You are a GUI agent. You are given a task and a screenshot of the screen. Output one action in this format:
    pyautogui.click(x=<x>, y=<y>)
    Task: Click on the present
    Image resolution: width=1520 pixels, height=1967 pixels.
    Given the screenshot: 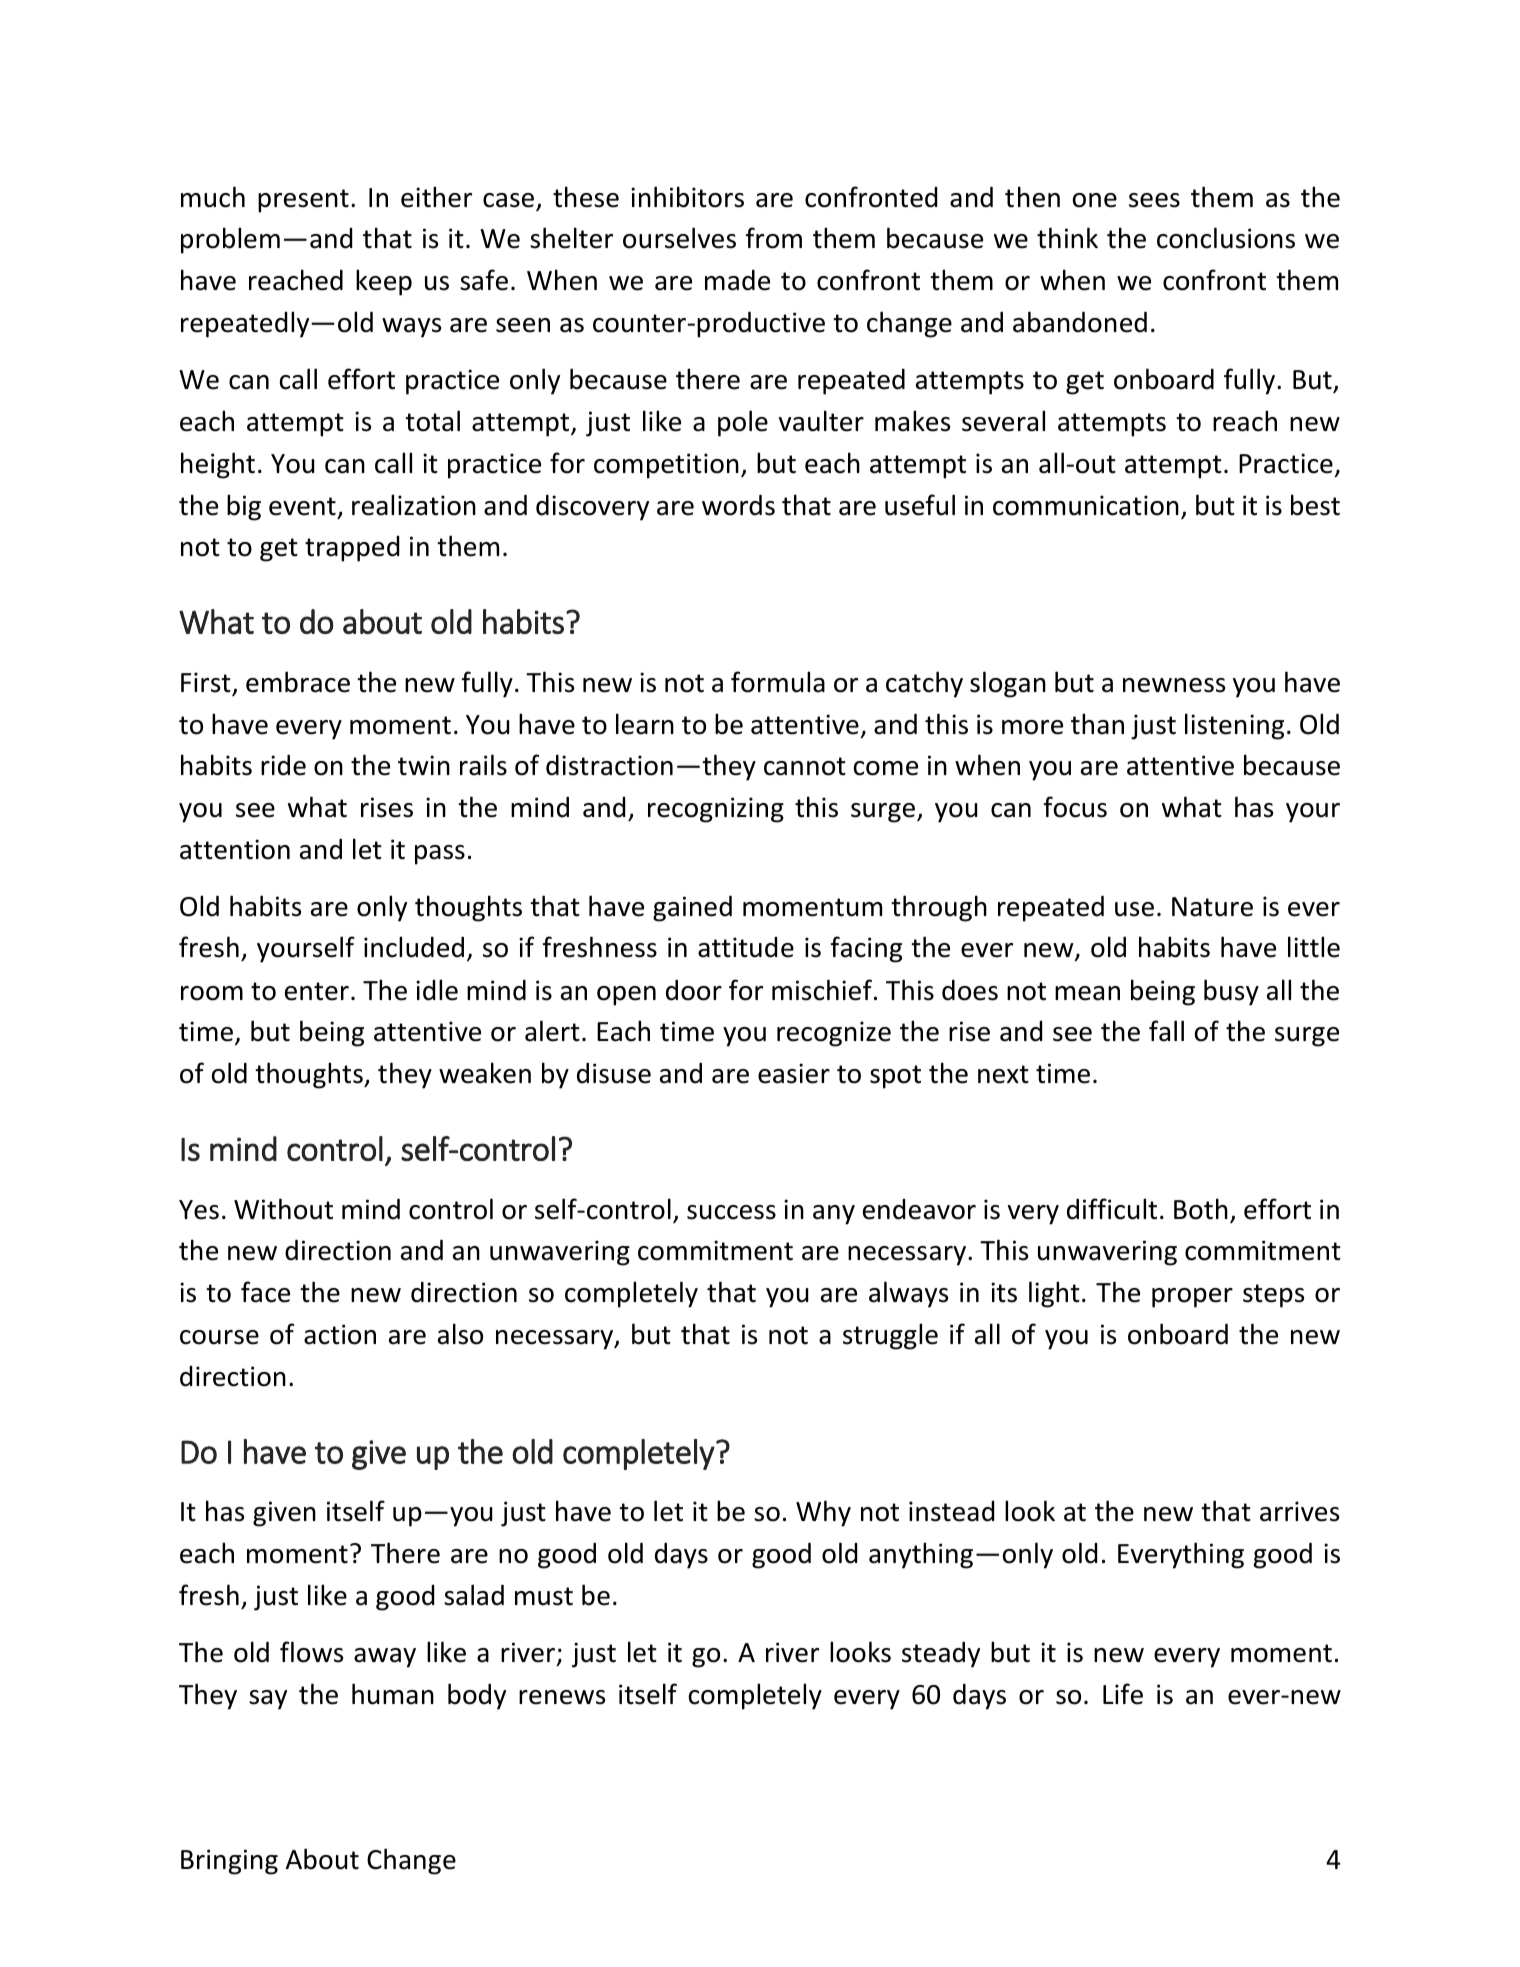 What is the action you would take?
    pyautogui.click(x=303, y=201)
